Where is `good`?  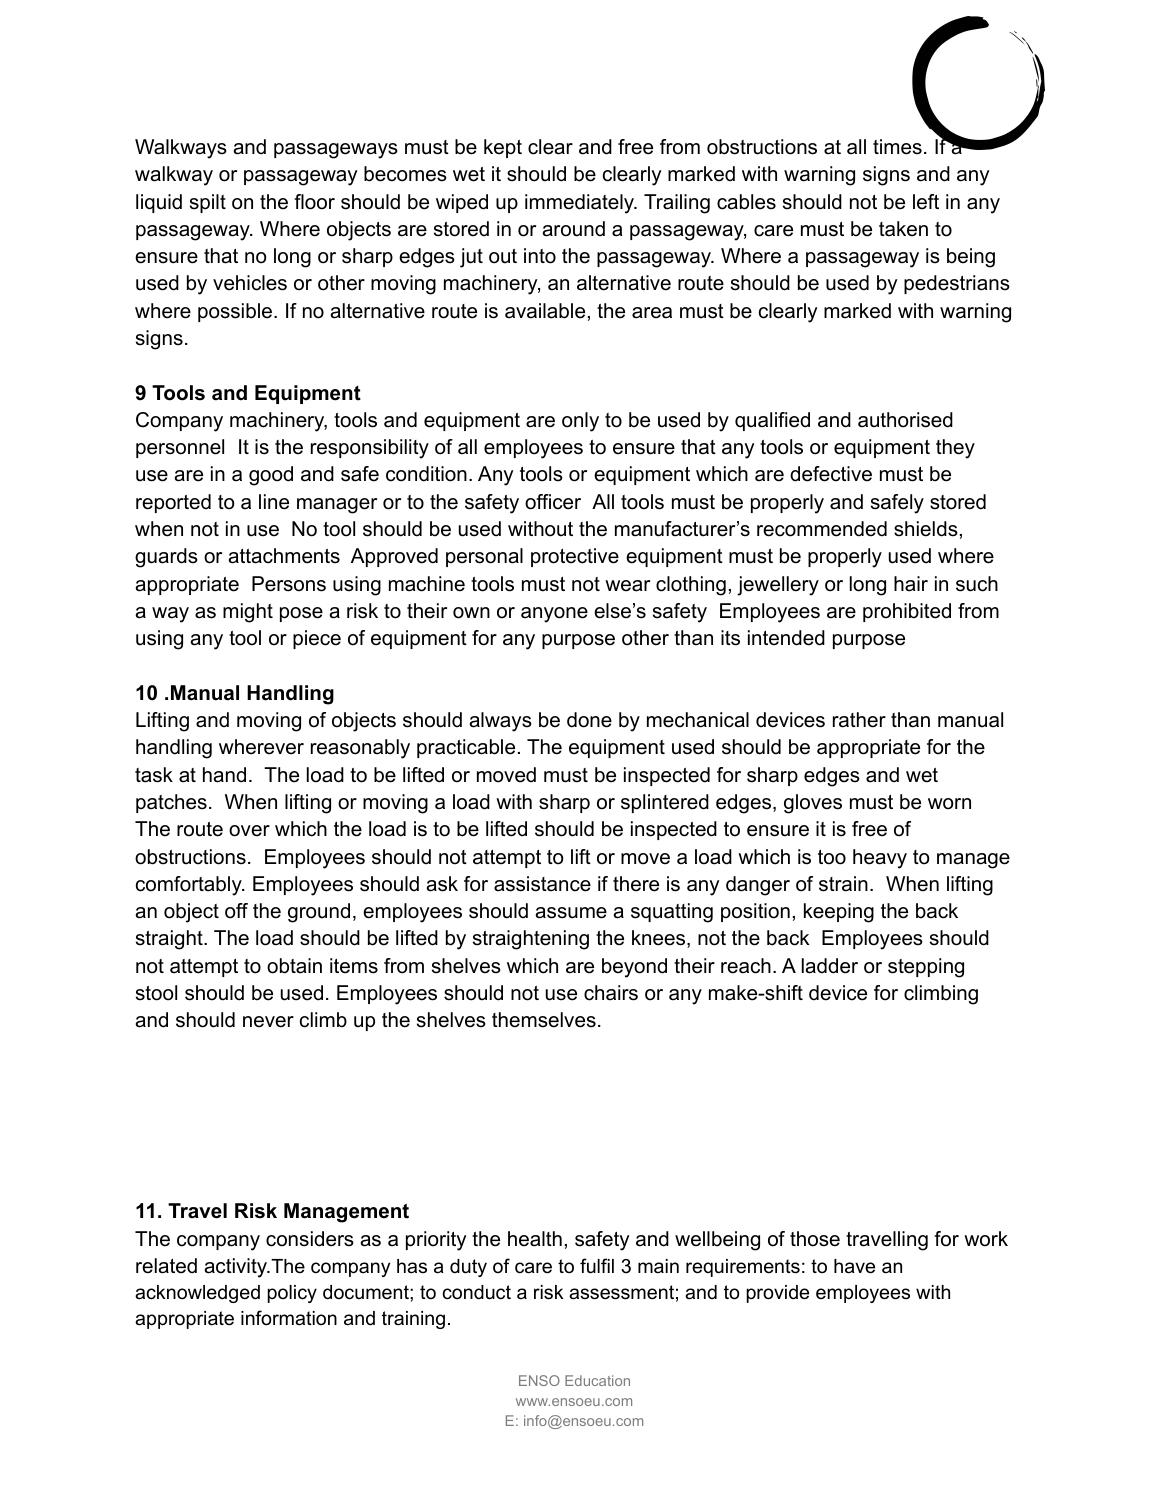 good is located at coordinates (271, 476).
